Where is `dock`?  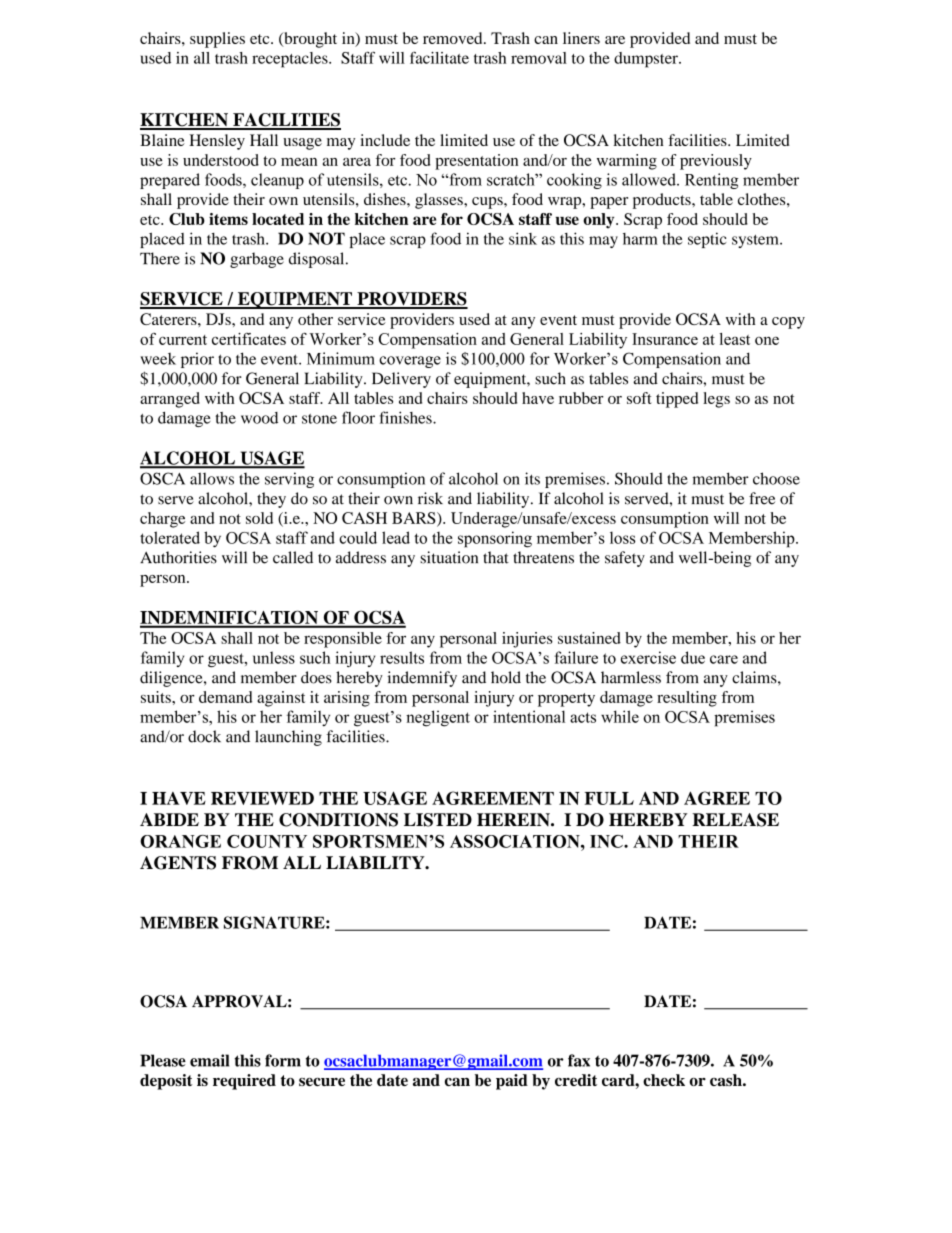 dock is located at coordinates (204, 736).
